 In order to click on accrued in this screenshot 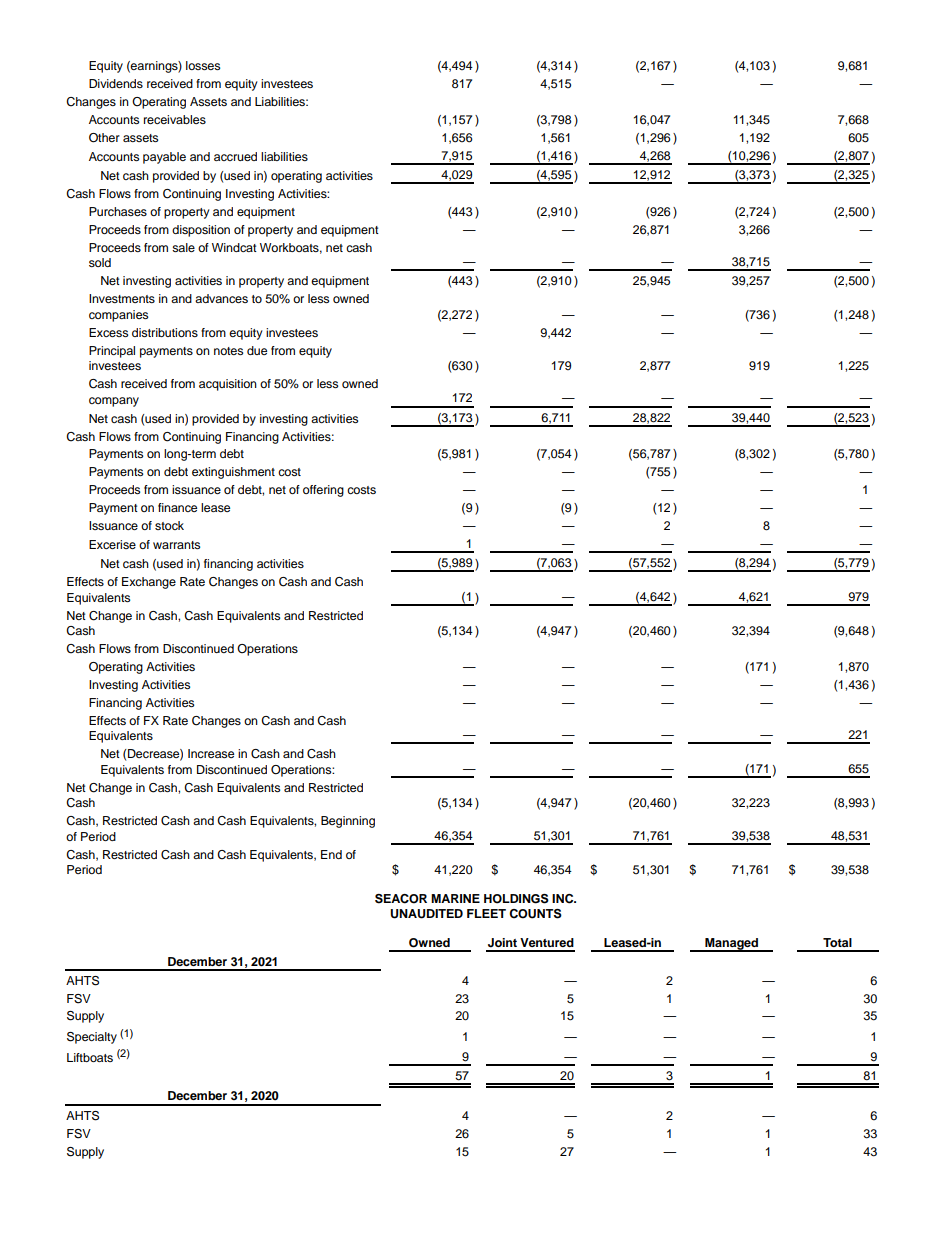, I will do `click(235, 156)`.
